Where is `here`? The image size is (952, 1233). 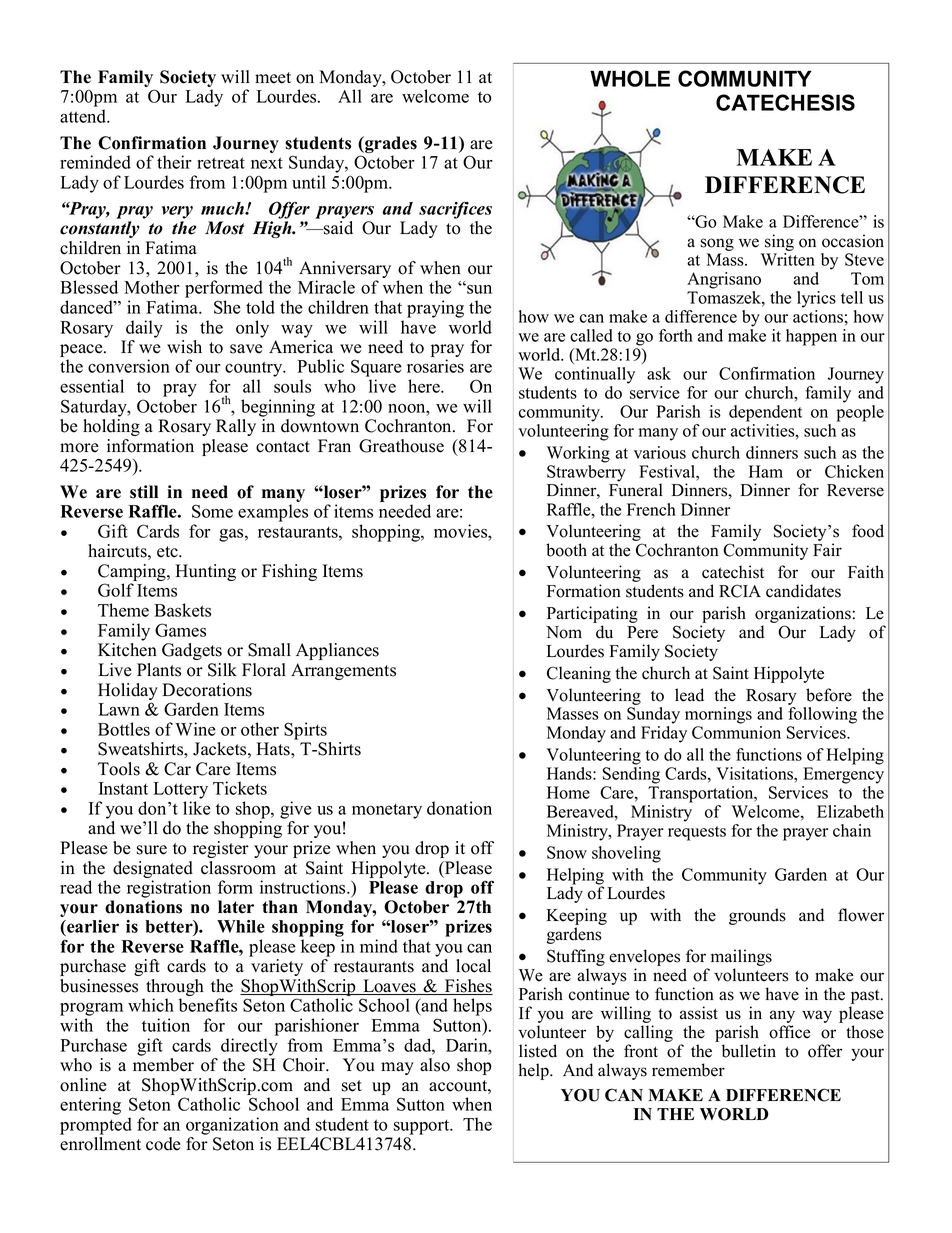
here is located at coordinates (425, 386).
